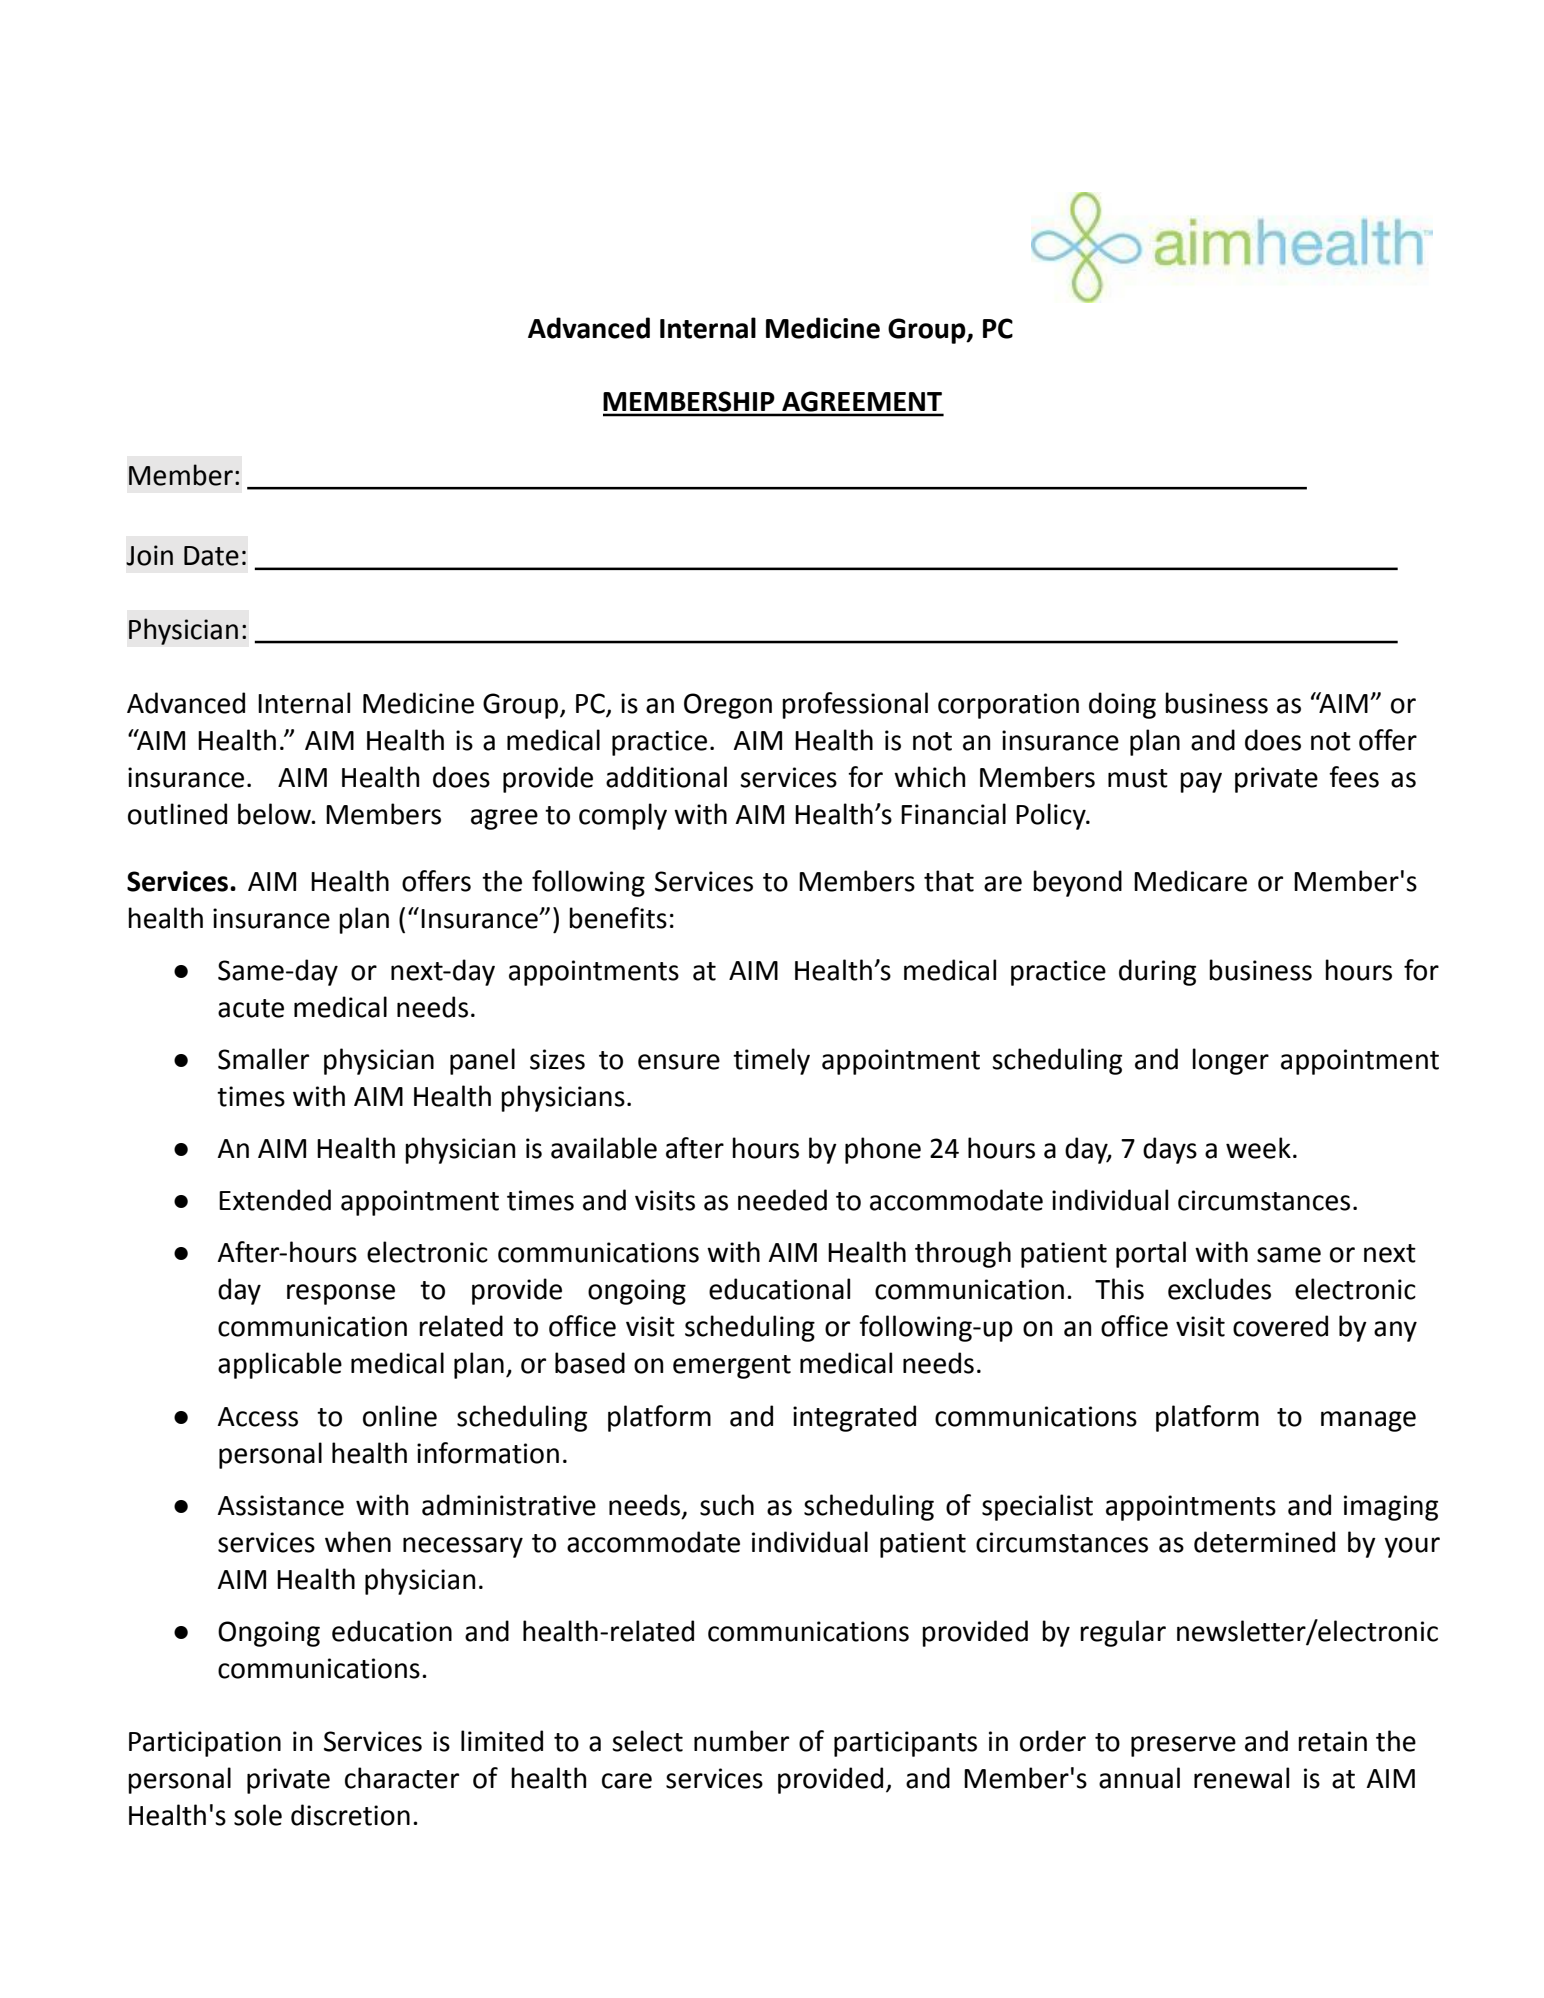 The width and height of the screenshot is (1544, 1998). What do you see at coordinates (782, 1200) in the screenshot?
I see `needed` at bounding box center [782, 1200].
